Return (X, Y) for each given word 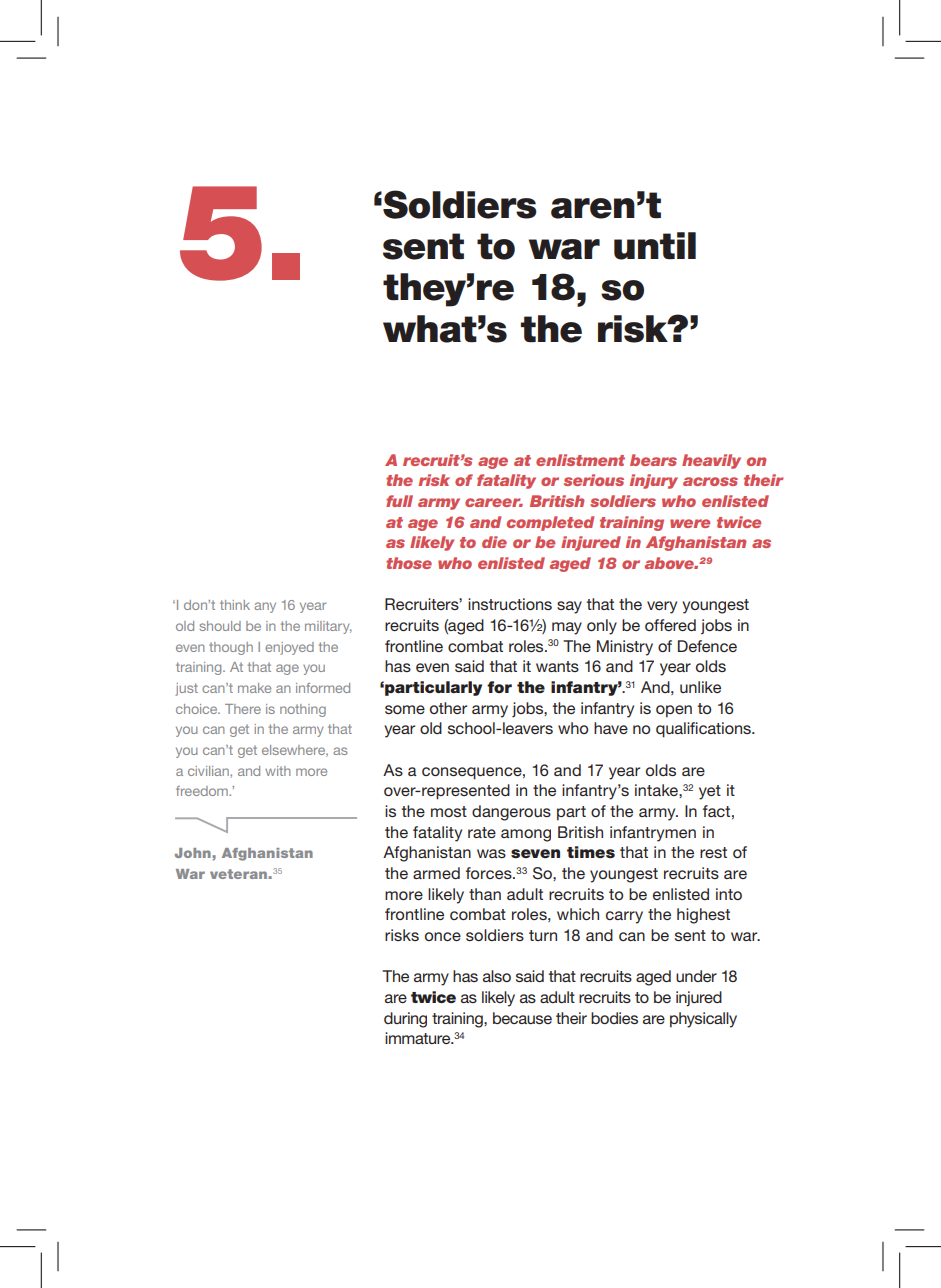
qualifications (704, 730)
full (399, 501)
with (278, 771)
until (655, 246)
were (690, 523)
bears (653, 460)
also (497, 976)
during (405, 1020)
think (235, 605)
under (696, 976)
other (448, 708)
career (494, 502)
